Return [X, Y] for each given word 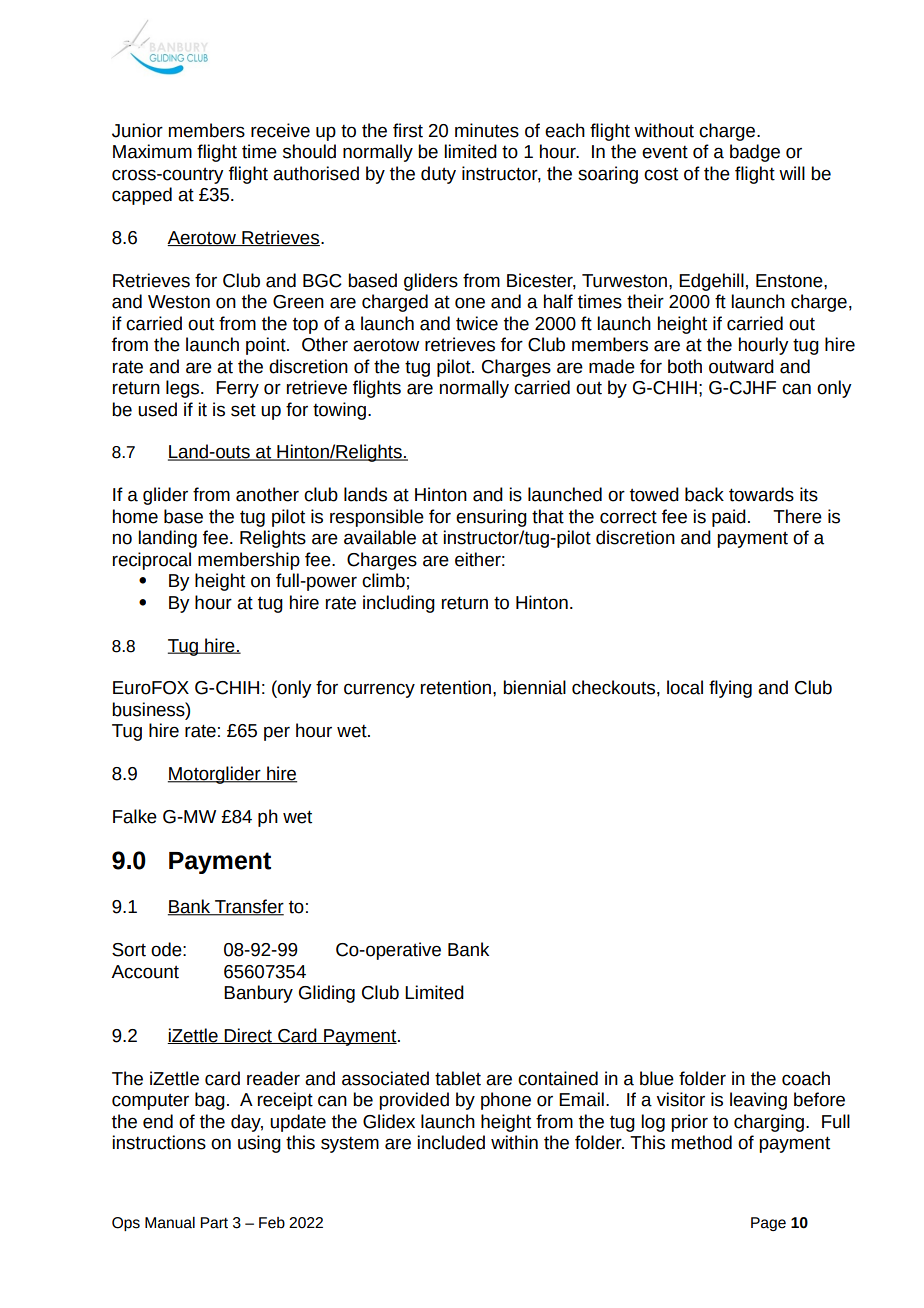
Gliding [327, 994]
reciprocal [152, 561]
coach [806, 1078]
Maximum [152, 151]
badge [755, 153]
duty [438, 175]
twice [477, 323]
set [243, 410]
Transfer [248, 907]
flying [730, 689]
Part [214, 1223]
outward [741, 366]
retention [457, 687]
